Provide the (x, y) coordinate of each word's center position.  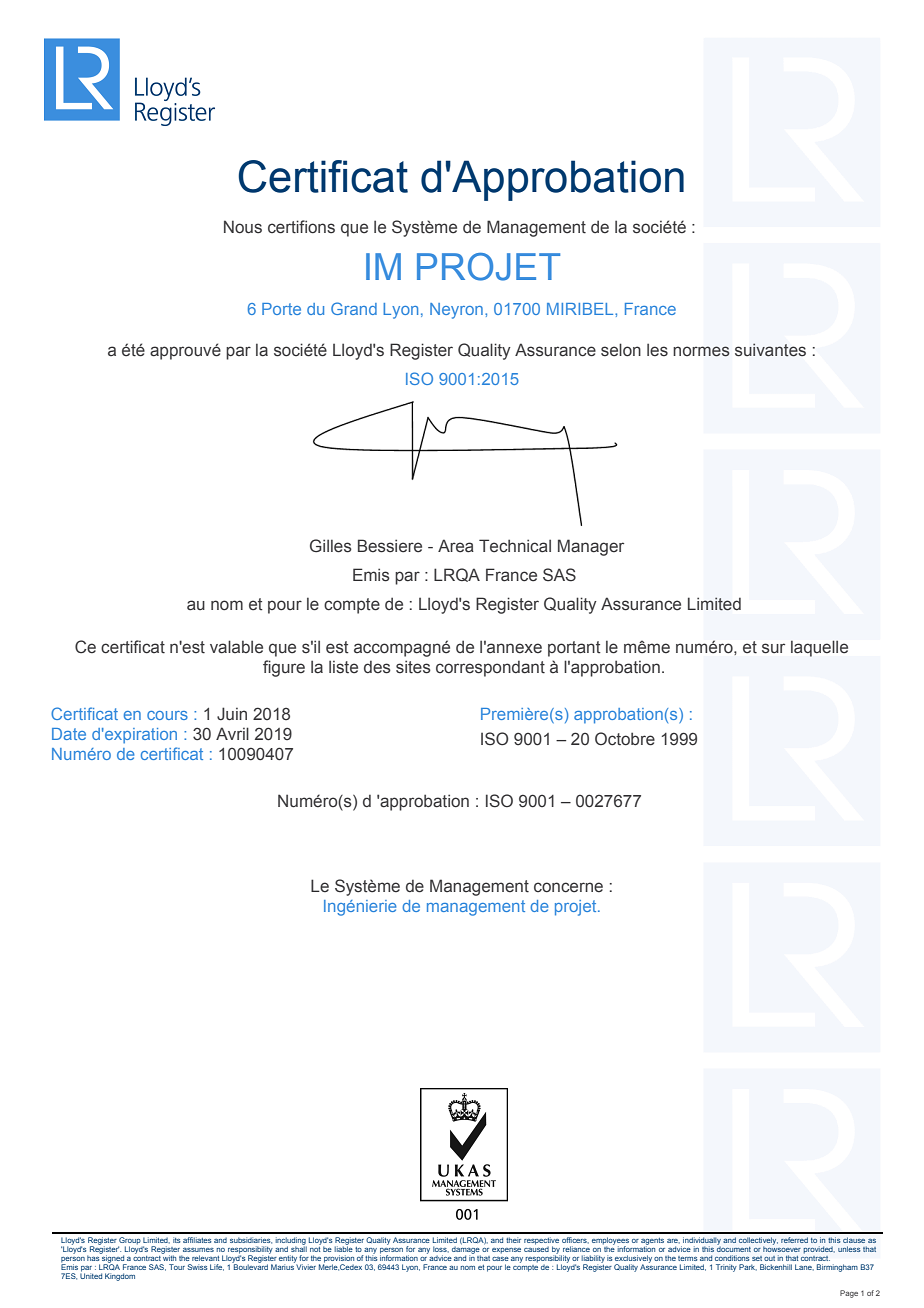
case (500, 1259)
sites (413, 667)
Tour (177, 1267)
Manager (591, 547)
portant (574, 649)
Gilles (331, 546)
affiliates (197, 1240)
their (513, 1240)
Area (456, 546)
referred (794, 1240)
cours (167, 715)
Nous (243, 227)
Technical (515, 546)
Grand (354, 308)
